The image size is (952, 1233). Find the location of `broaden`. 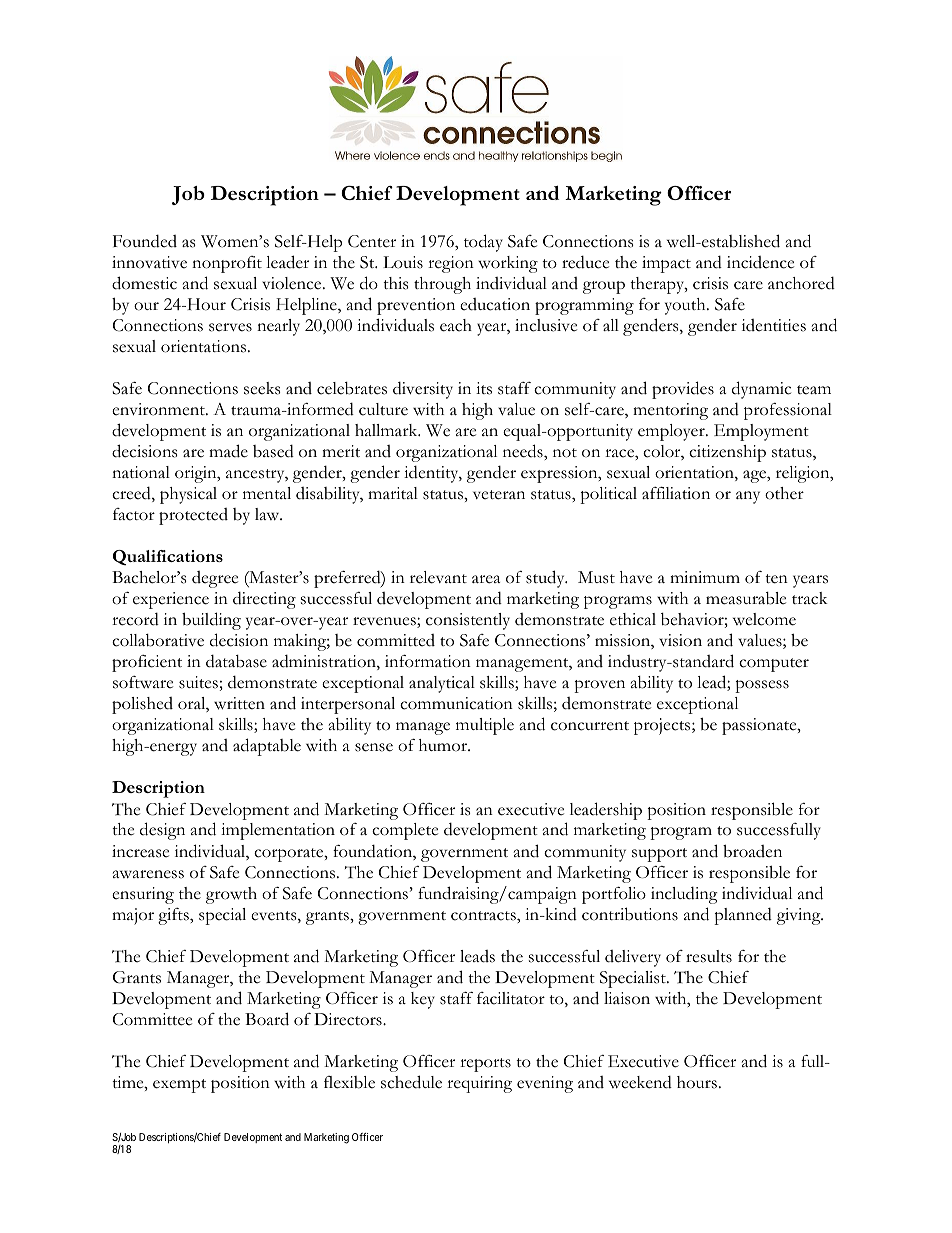

broaden is located at coordinates (752, 851).
